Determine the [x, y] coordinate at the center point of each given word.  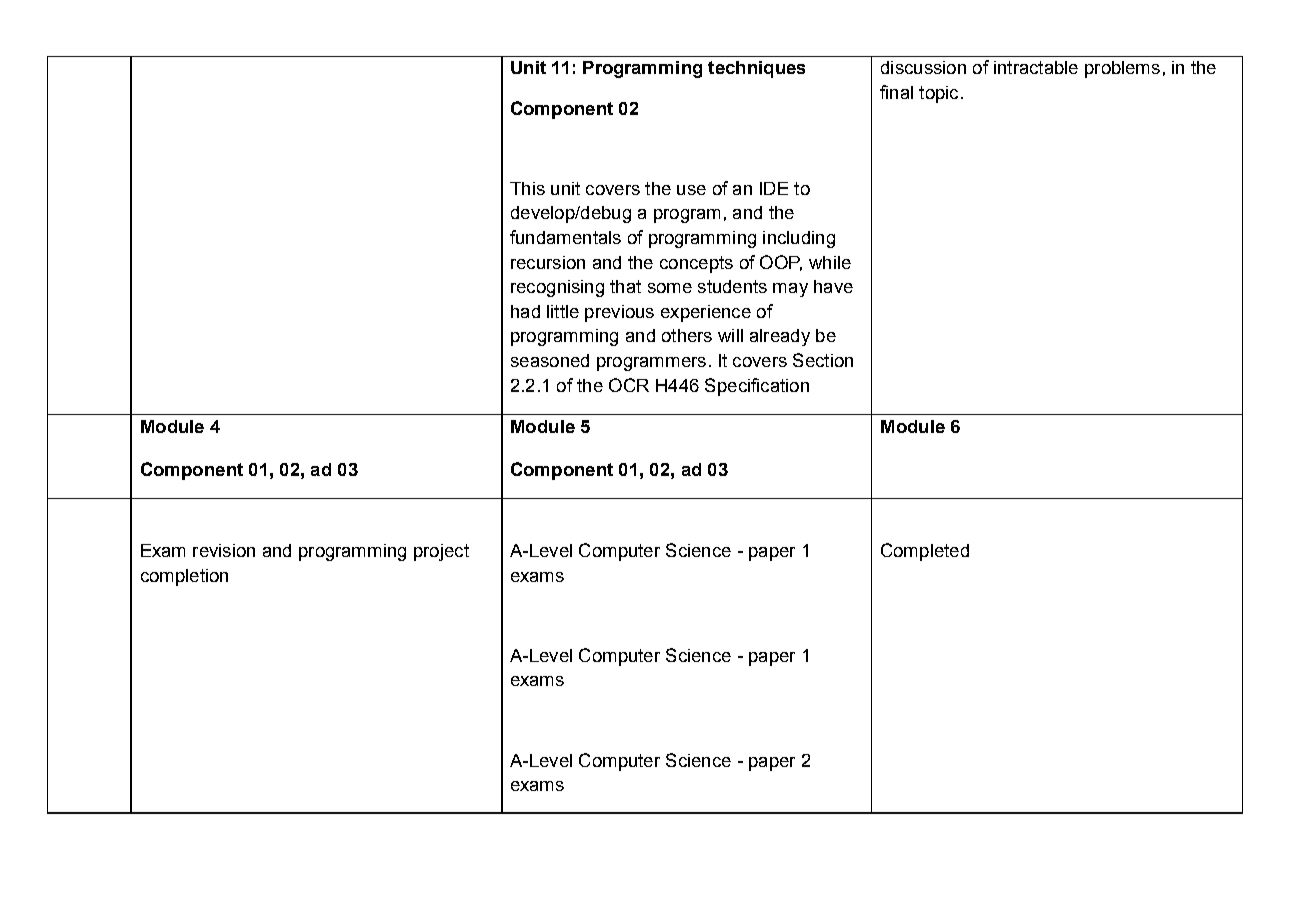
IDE [774, 188]
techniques [756, 69]
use [691, 190]
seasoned [550, 360]
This [527, 188]
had [525, 311]
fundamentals [565, 237]
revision [224, 550]
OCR [629, 385]
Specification [757, 387]
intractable [1036, 67]
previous [619, 313]
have [833, 286]
